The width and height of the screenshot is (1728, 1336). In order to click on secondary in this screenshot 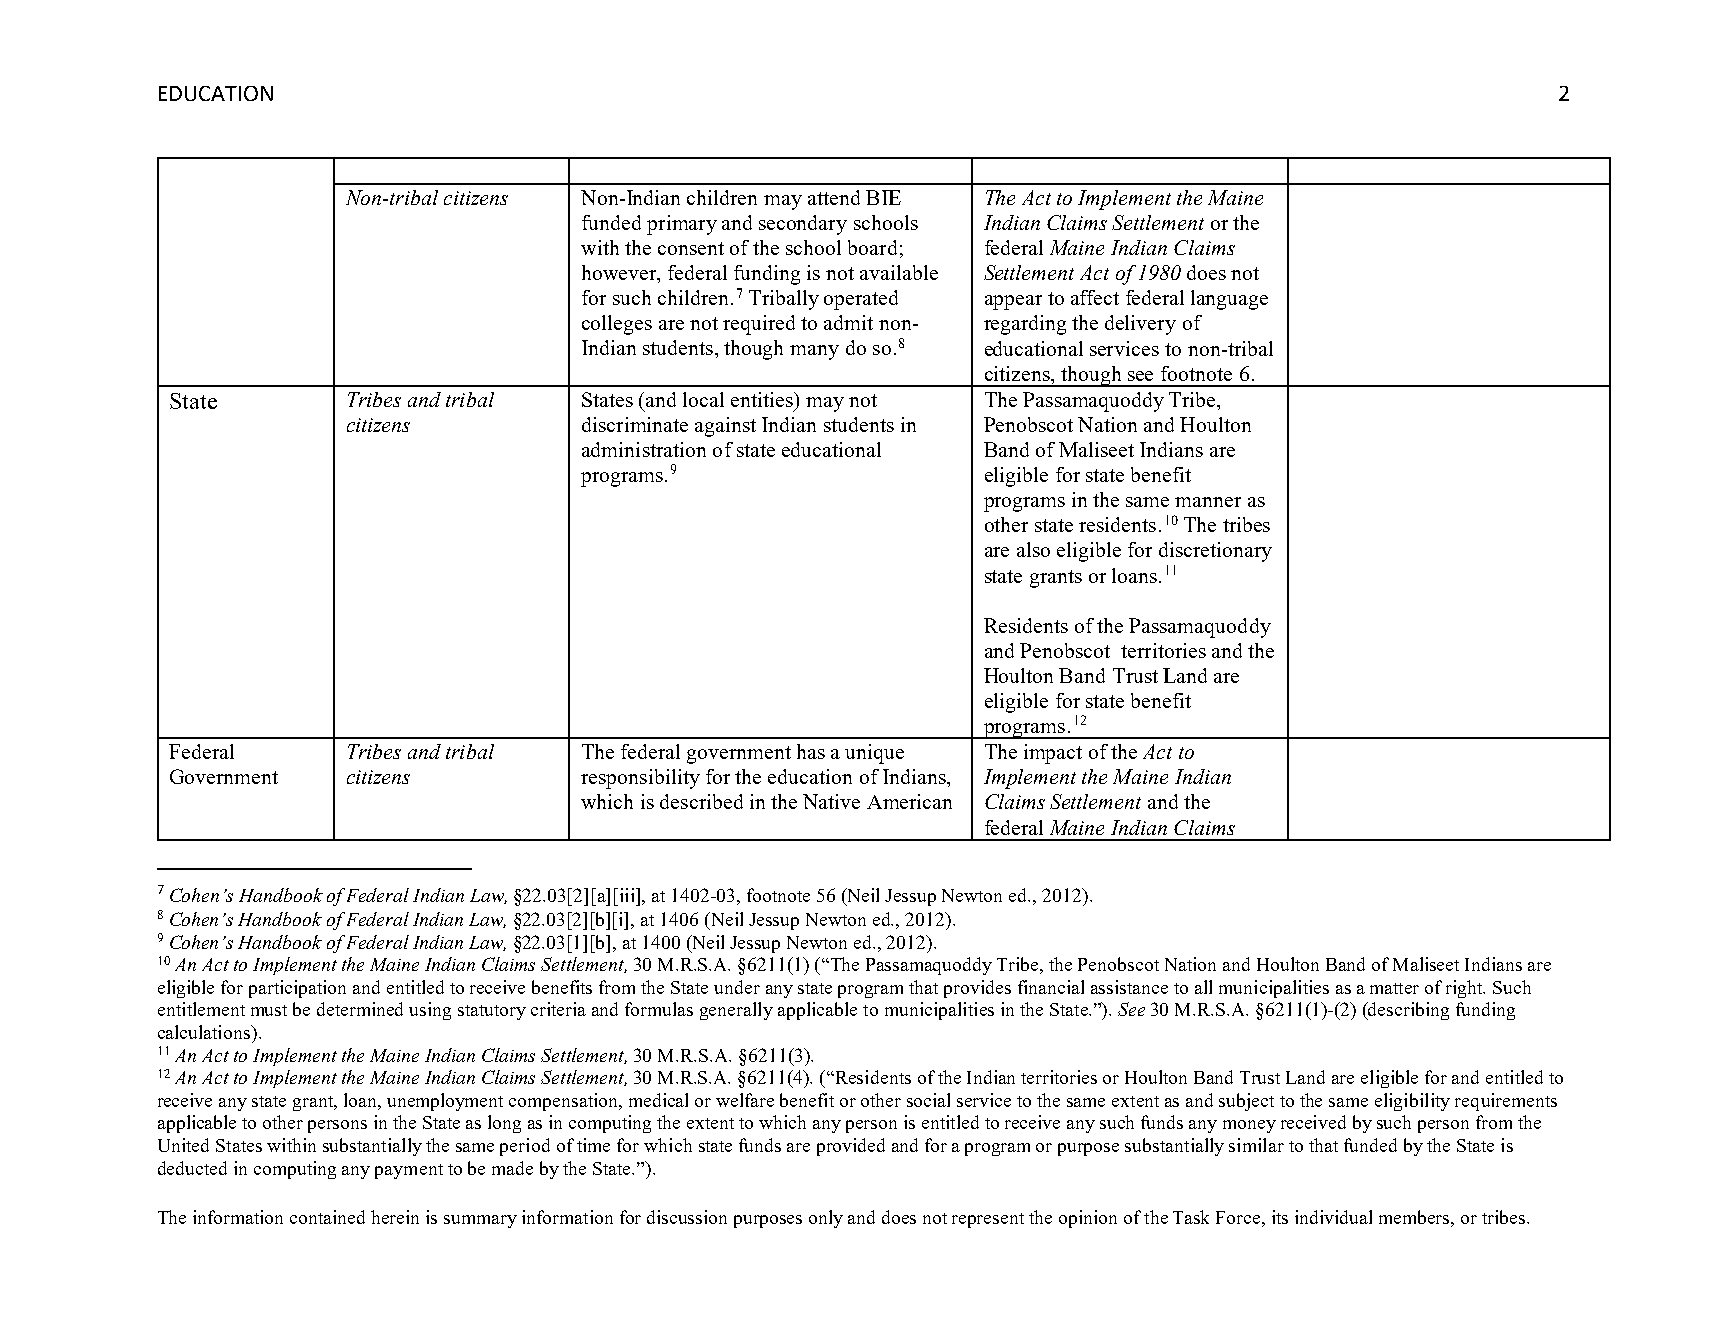, I will do `click(803, 225)`.
